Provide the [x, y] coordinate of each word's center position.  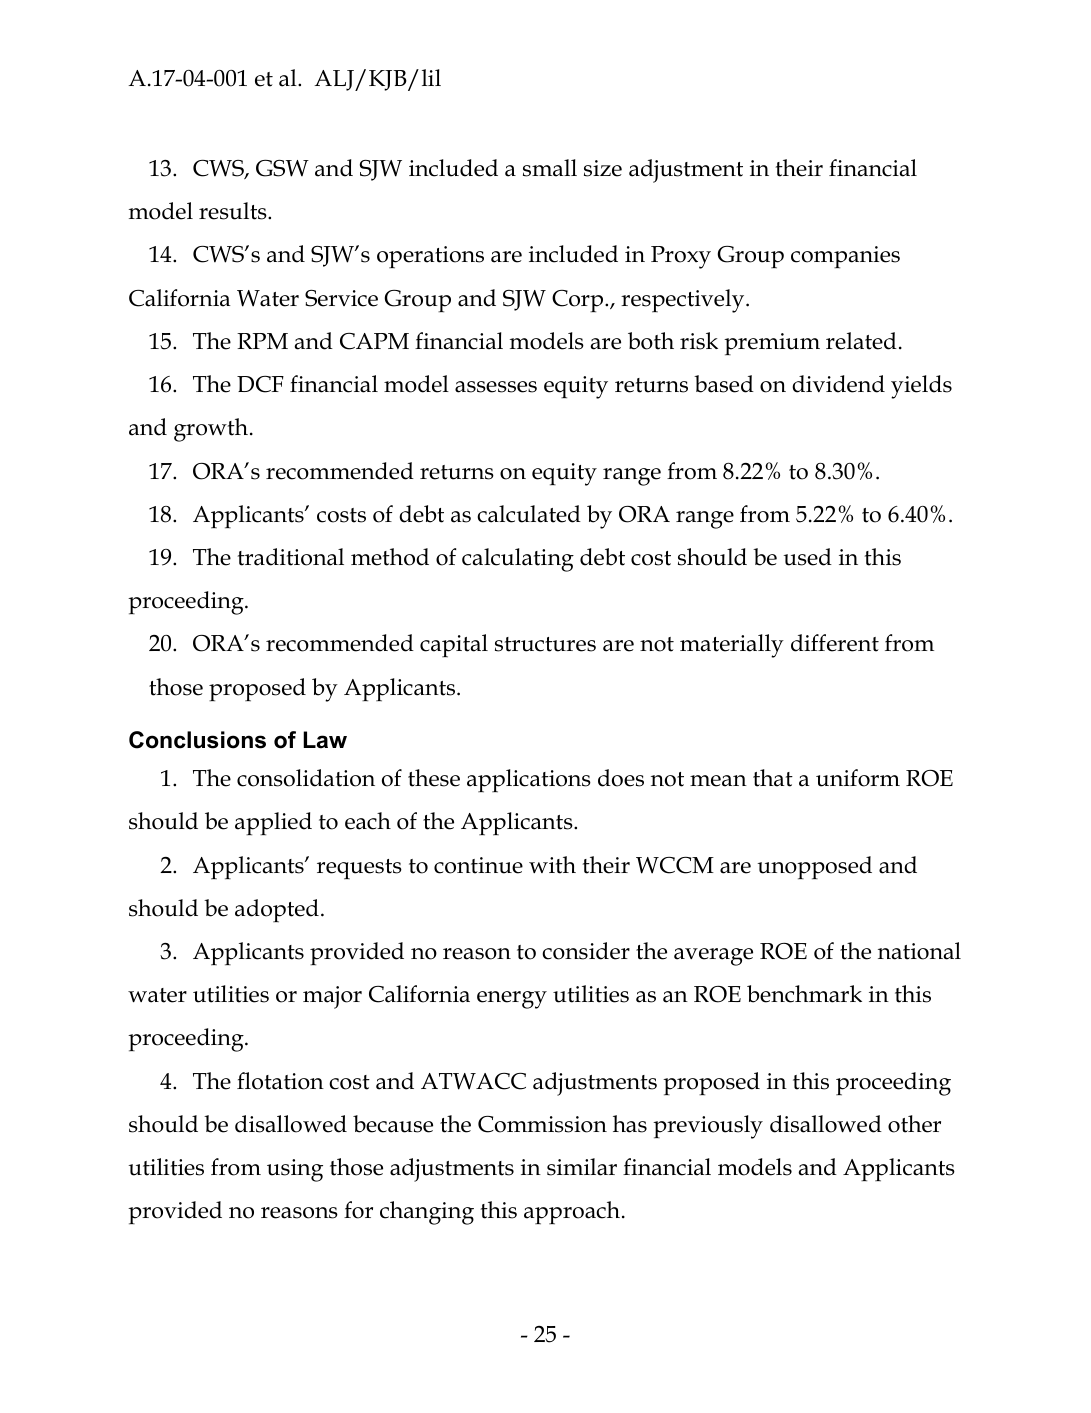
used [808, 557]
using [295, 1170]
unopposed [815, 868]
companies [845, 257]
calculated [529, 514]
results [234, 211]
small [550, 168]
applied [273, 824]
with [552, 865]
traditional [291, 557]
